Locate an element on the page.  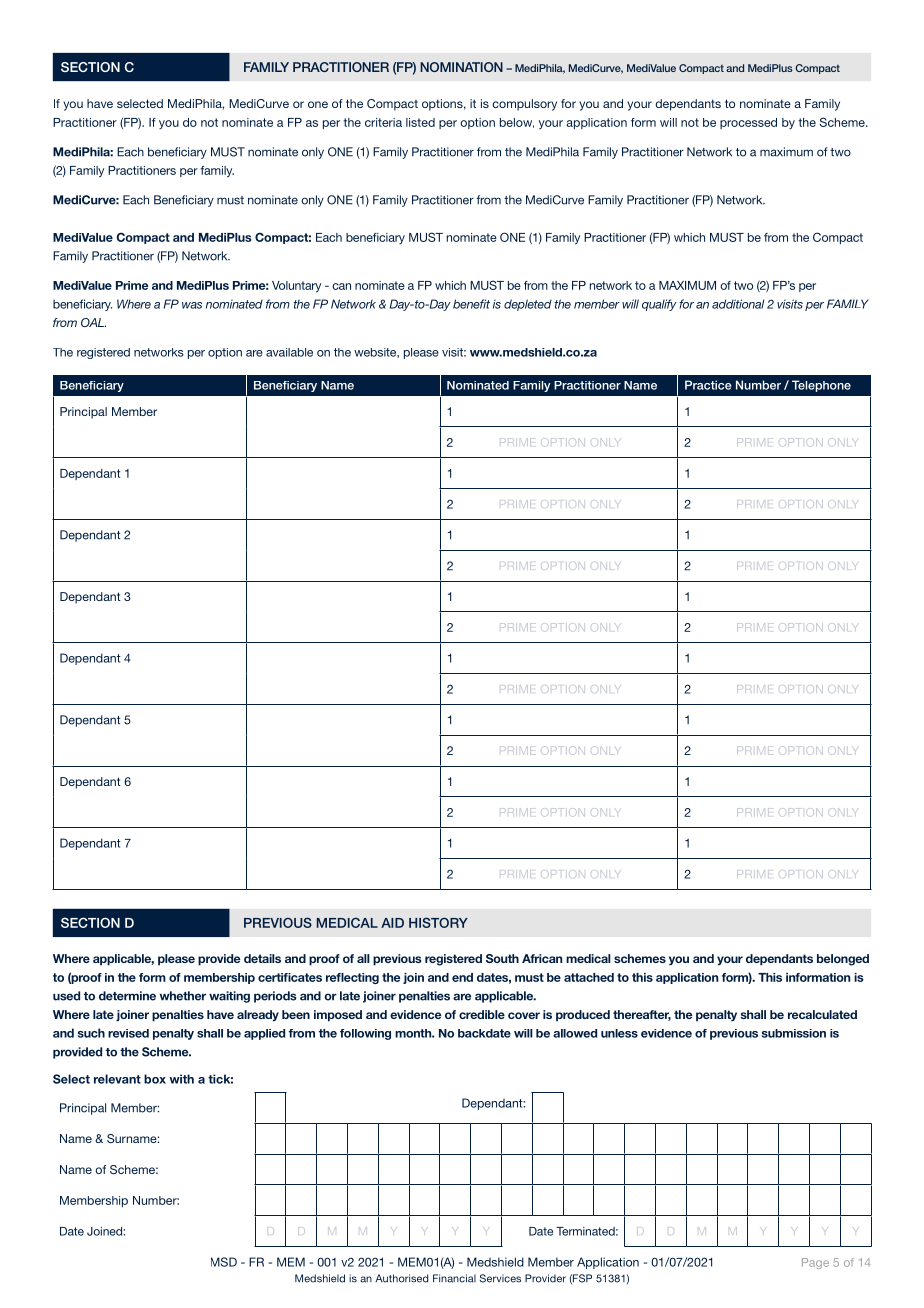
listed is located at coordinates (420, 122).
